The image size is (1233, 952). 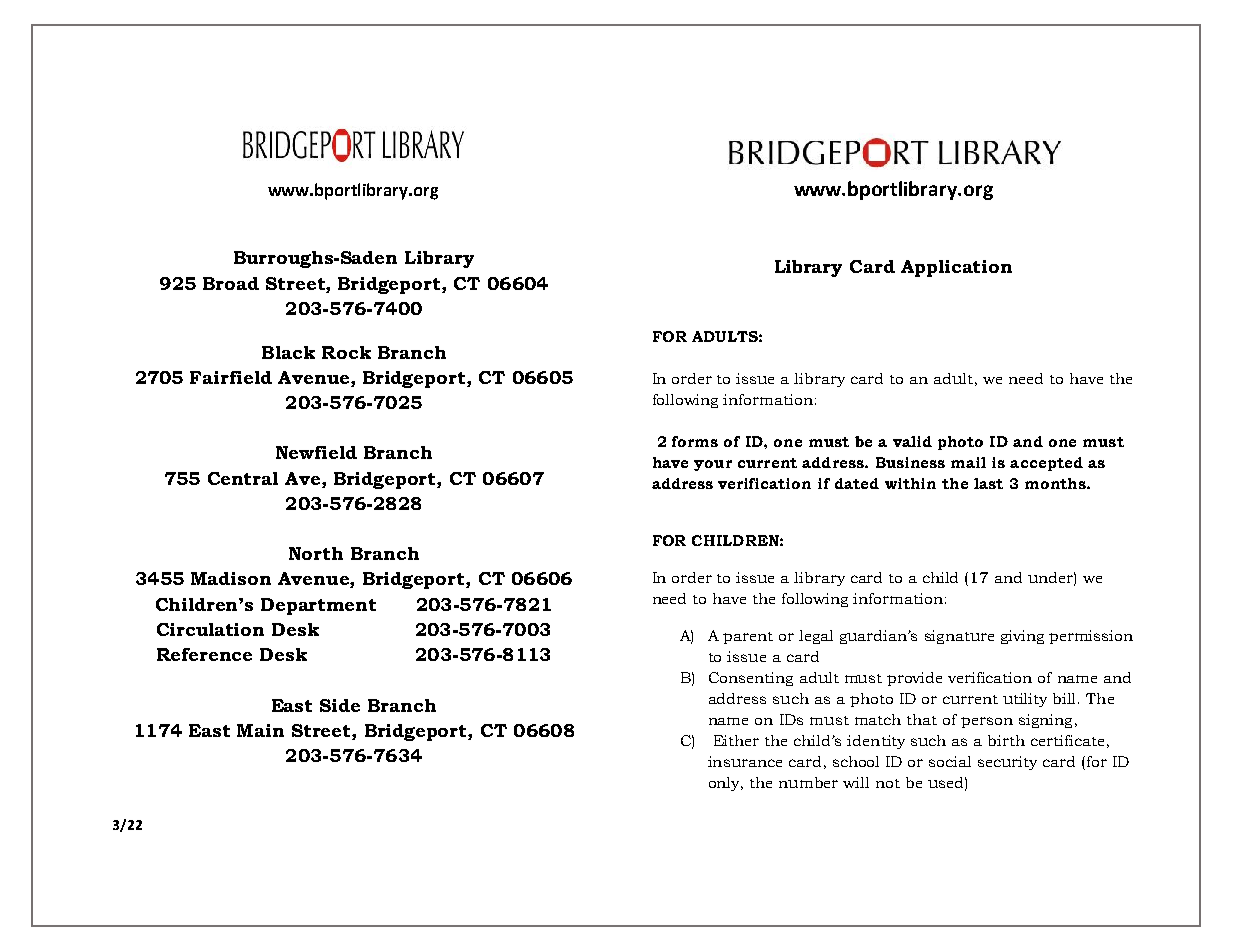 I want to click on your, so click(x=713, y=465).
